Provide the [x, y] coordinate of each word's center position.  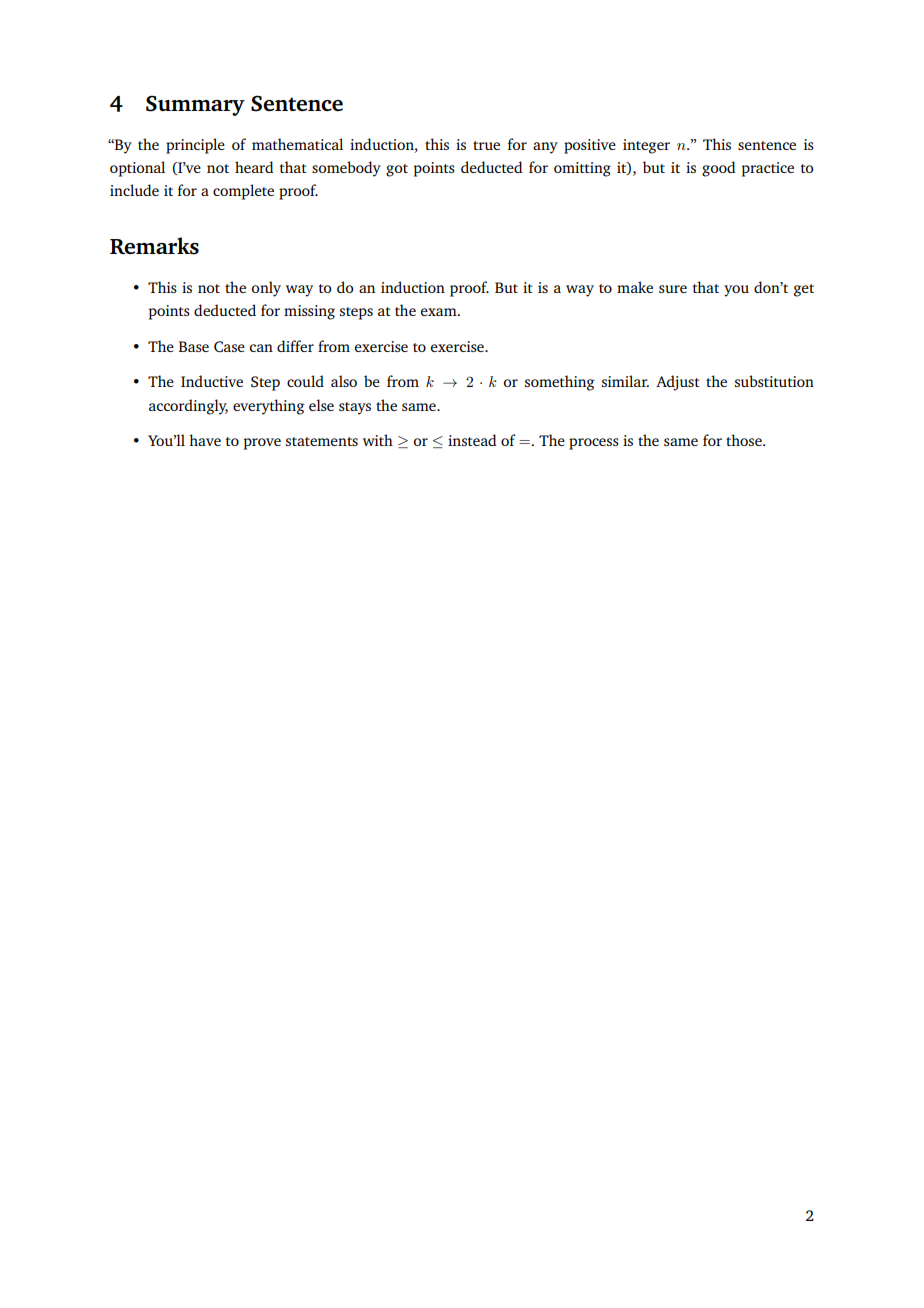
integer [646, 146]
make [635, 287]
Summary [195, 105]
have [205, 440]
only [266, 289]
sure [673, 289]
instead [472, 440]
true [486, 145]
